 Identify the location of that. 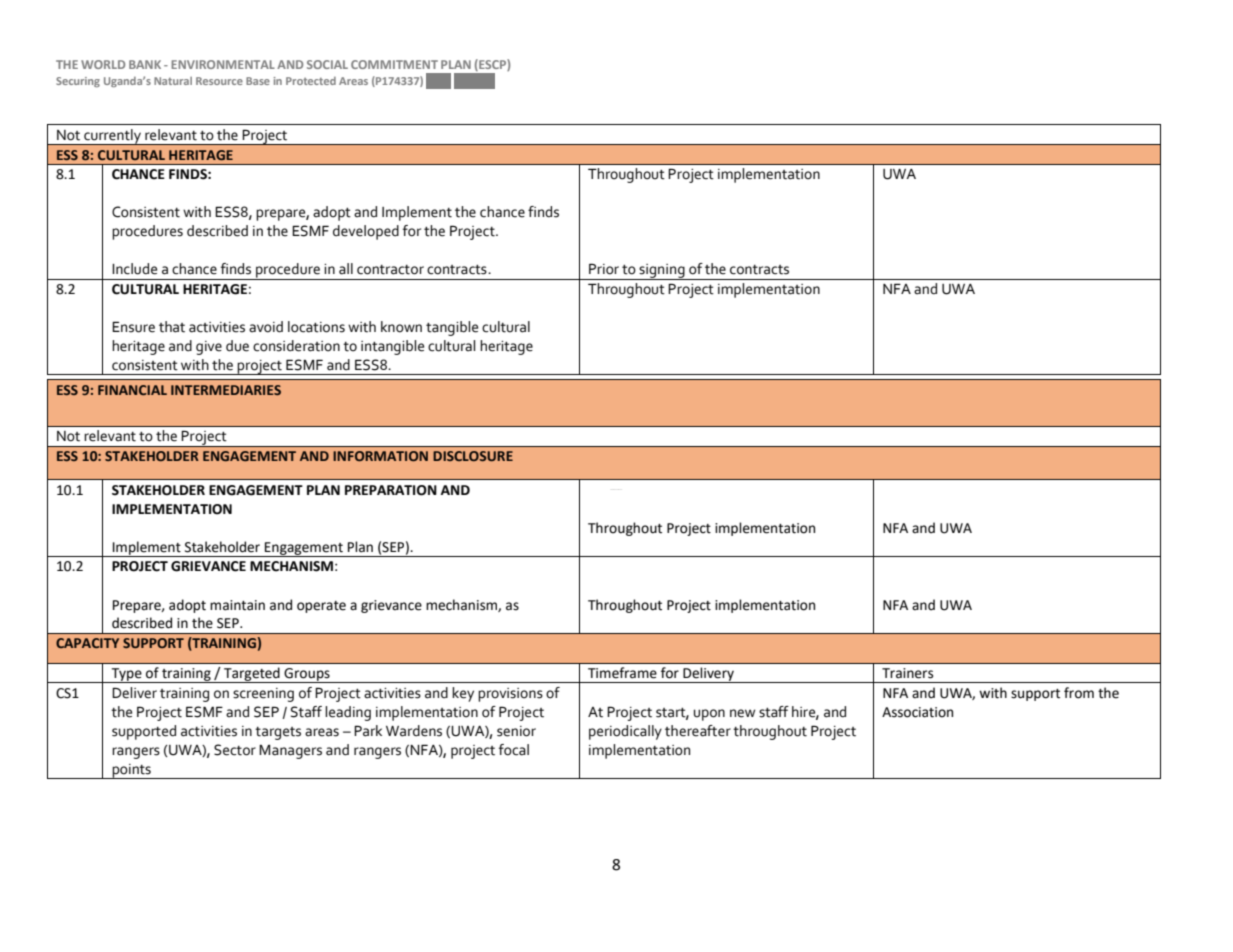
(172, 327).
